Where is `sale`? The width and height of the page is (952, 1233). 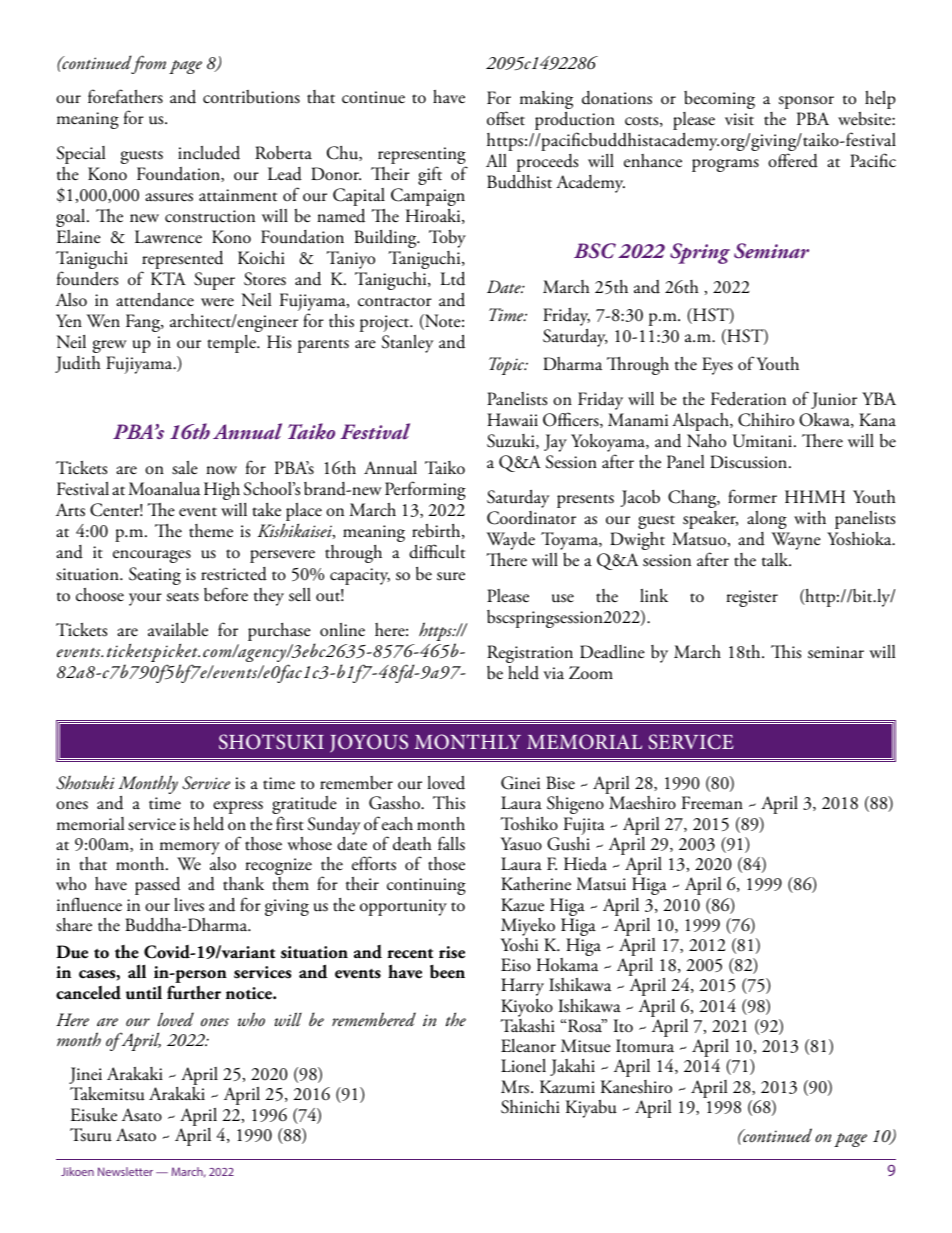 sale is located at coordinates (185, 468).
